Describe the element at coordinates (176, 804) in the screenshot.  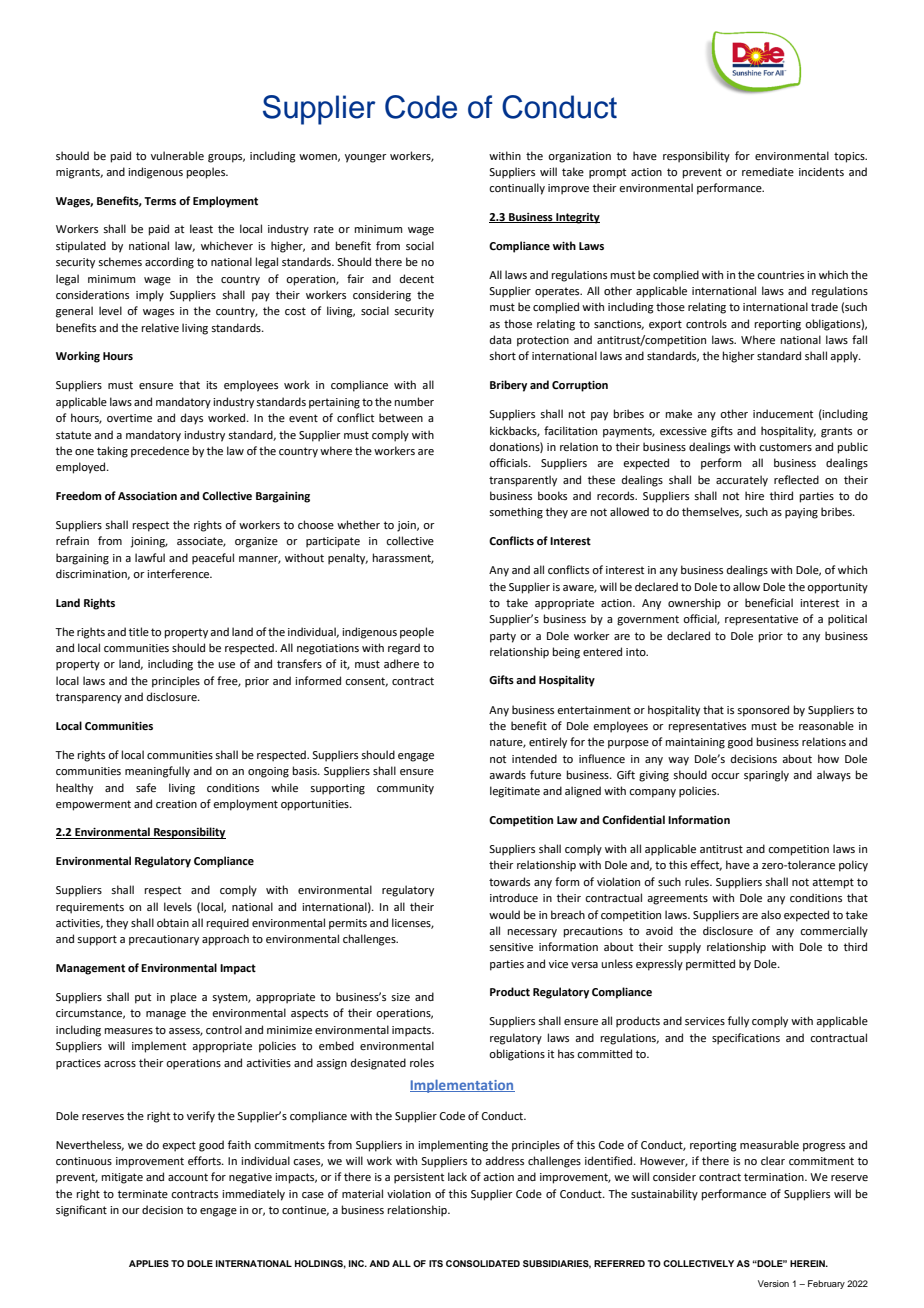
I see `creation` at that location.
